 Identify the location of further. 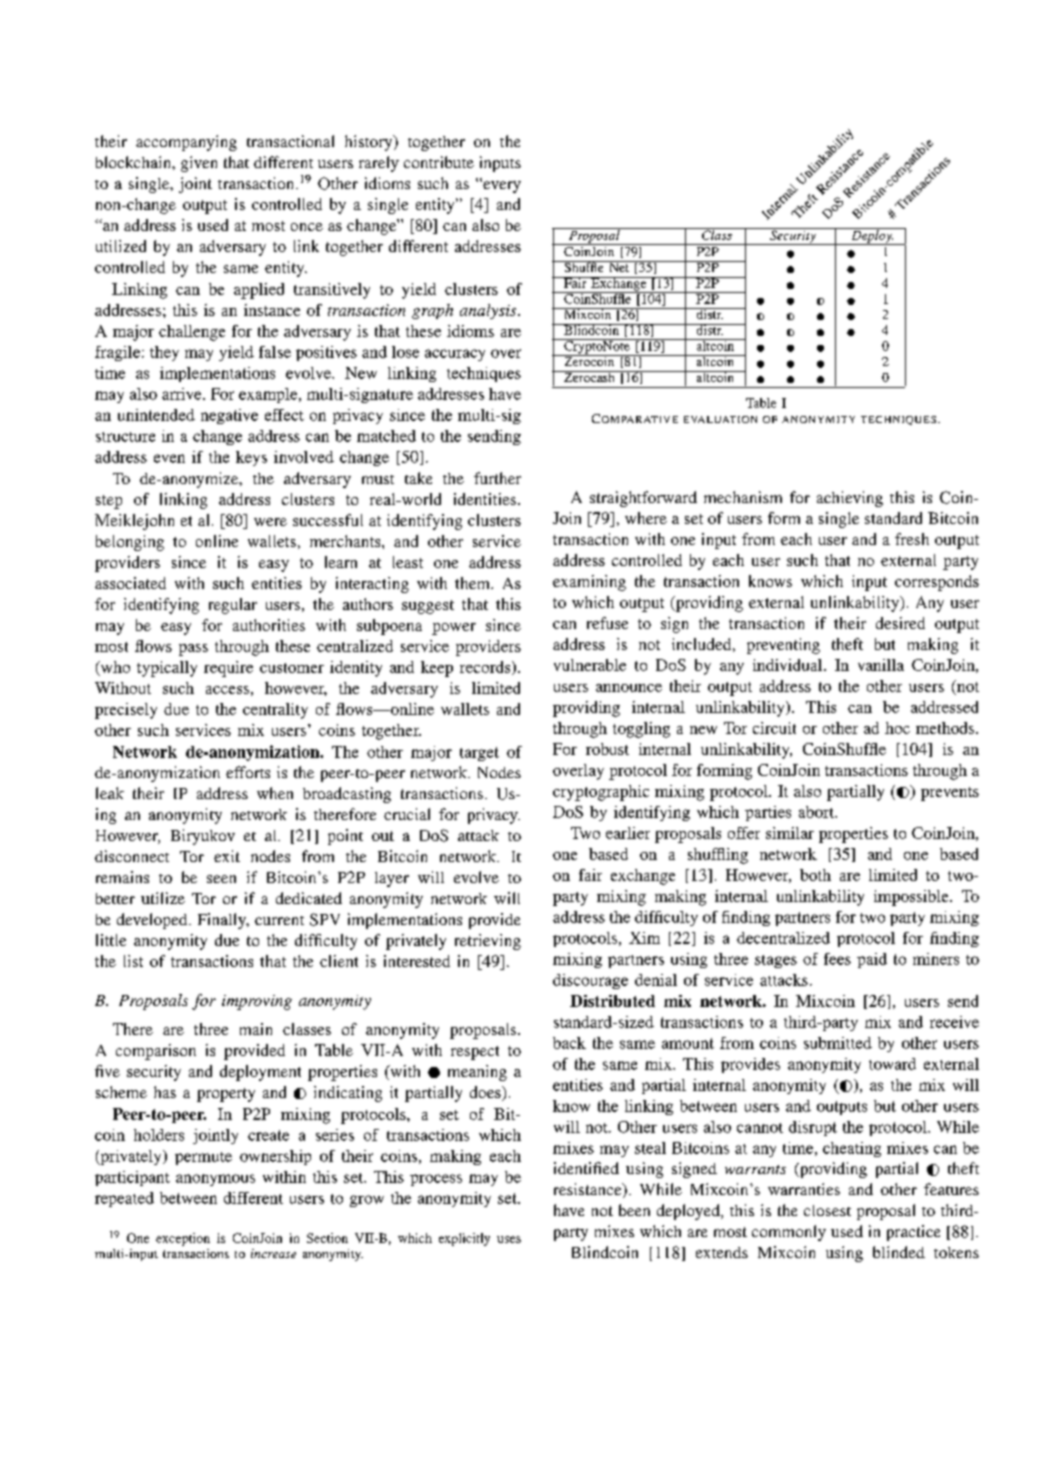
(497, 478).
